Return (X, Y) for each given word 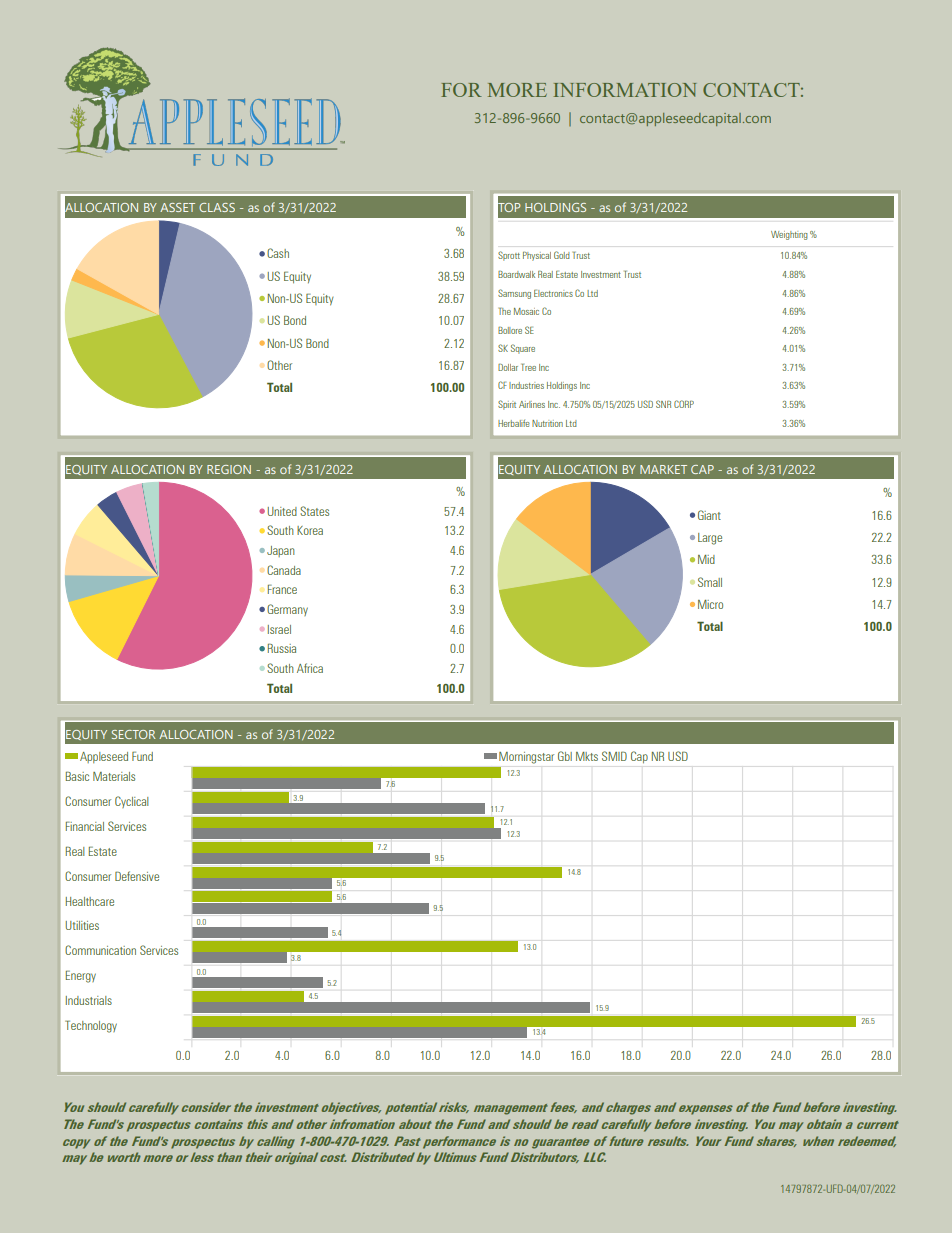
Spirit (507, 405)
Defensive (137, 876)
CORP (684, 404)
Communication (100, 950)
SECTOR (134, 734)
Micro (710, 604)
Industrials (89, 1000)
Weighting (789, 235)
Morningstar (526, 758)
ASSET (177, 207)
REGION (229, 469)
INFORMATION (625, 90)
